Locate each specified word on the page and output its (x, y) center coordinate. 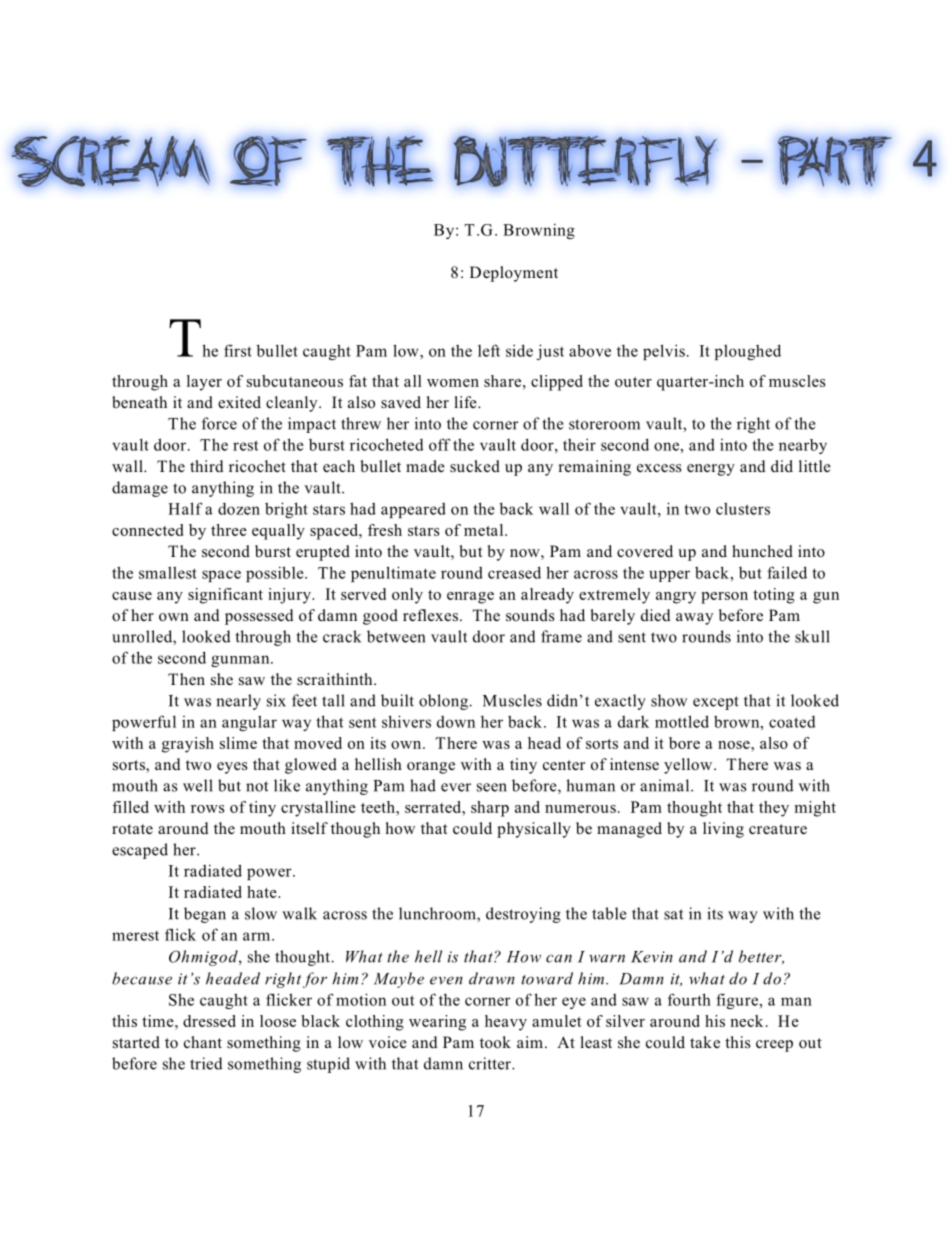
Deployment (514, 274)
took (495, 1042)
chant (203, 1042)
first (238, 350)
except (716, 703)
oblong (443, 702)
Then (186, 679)
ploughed (748, 352)
